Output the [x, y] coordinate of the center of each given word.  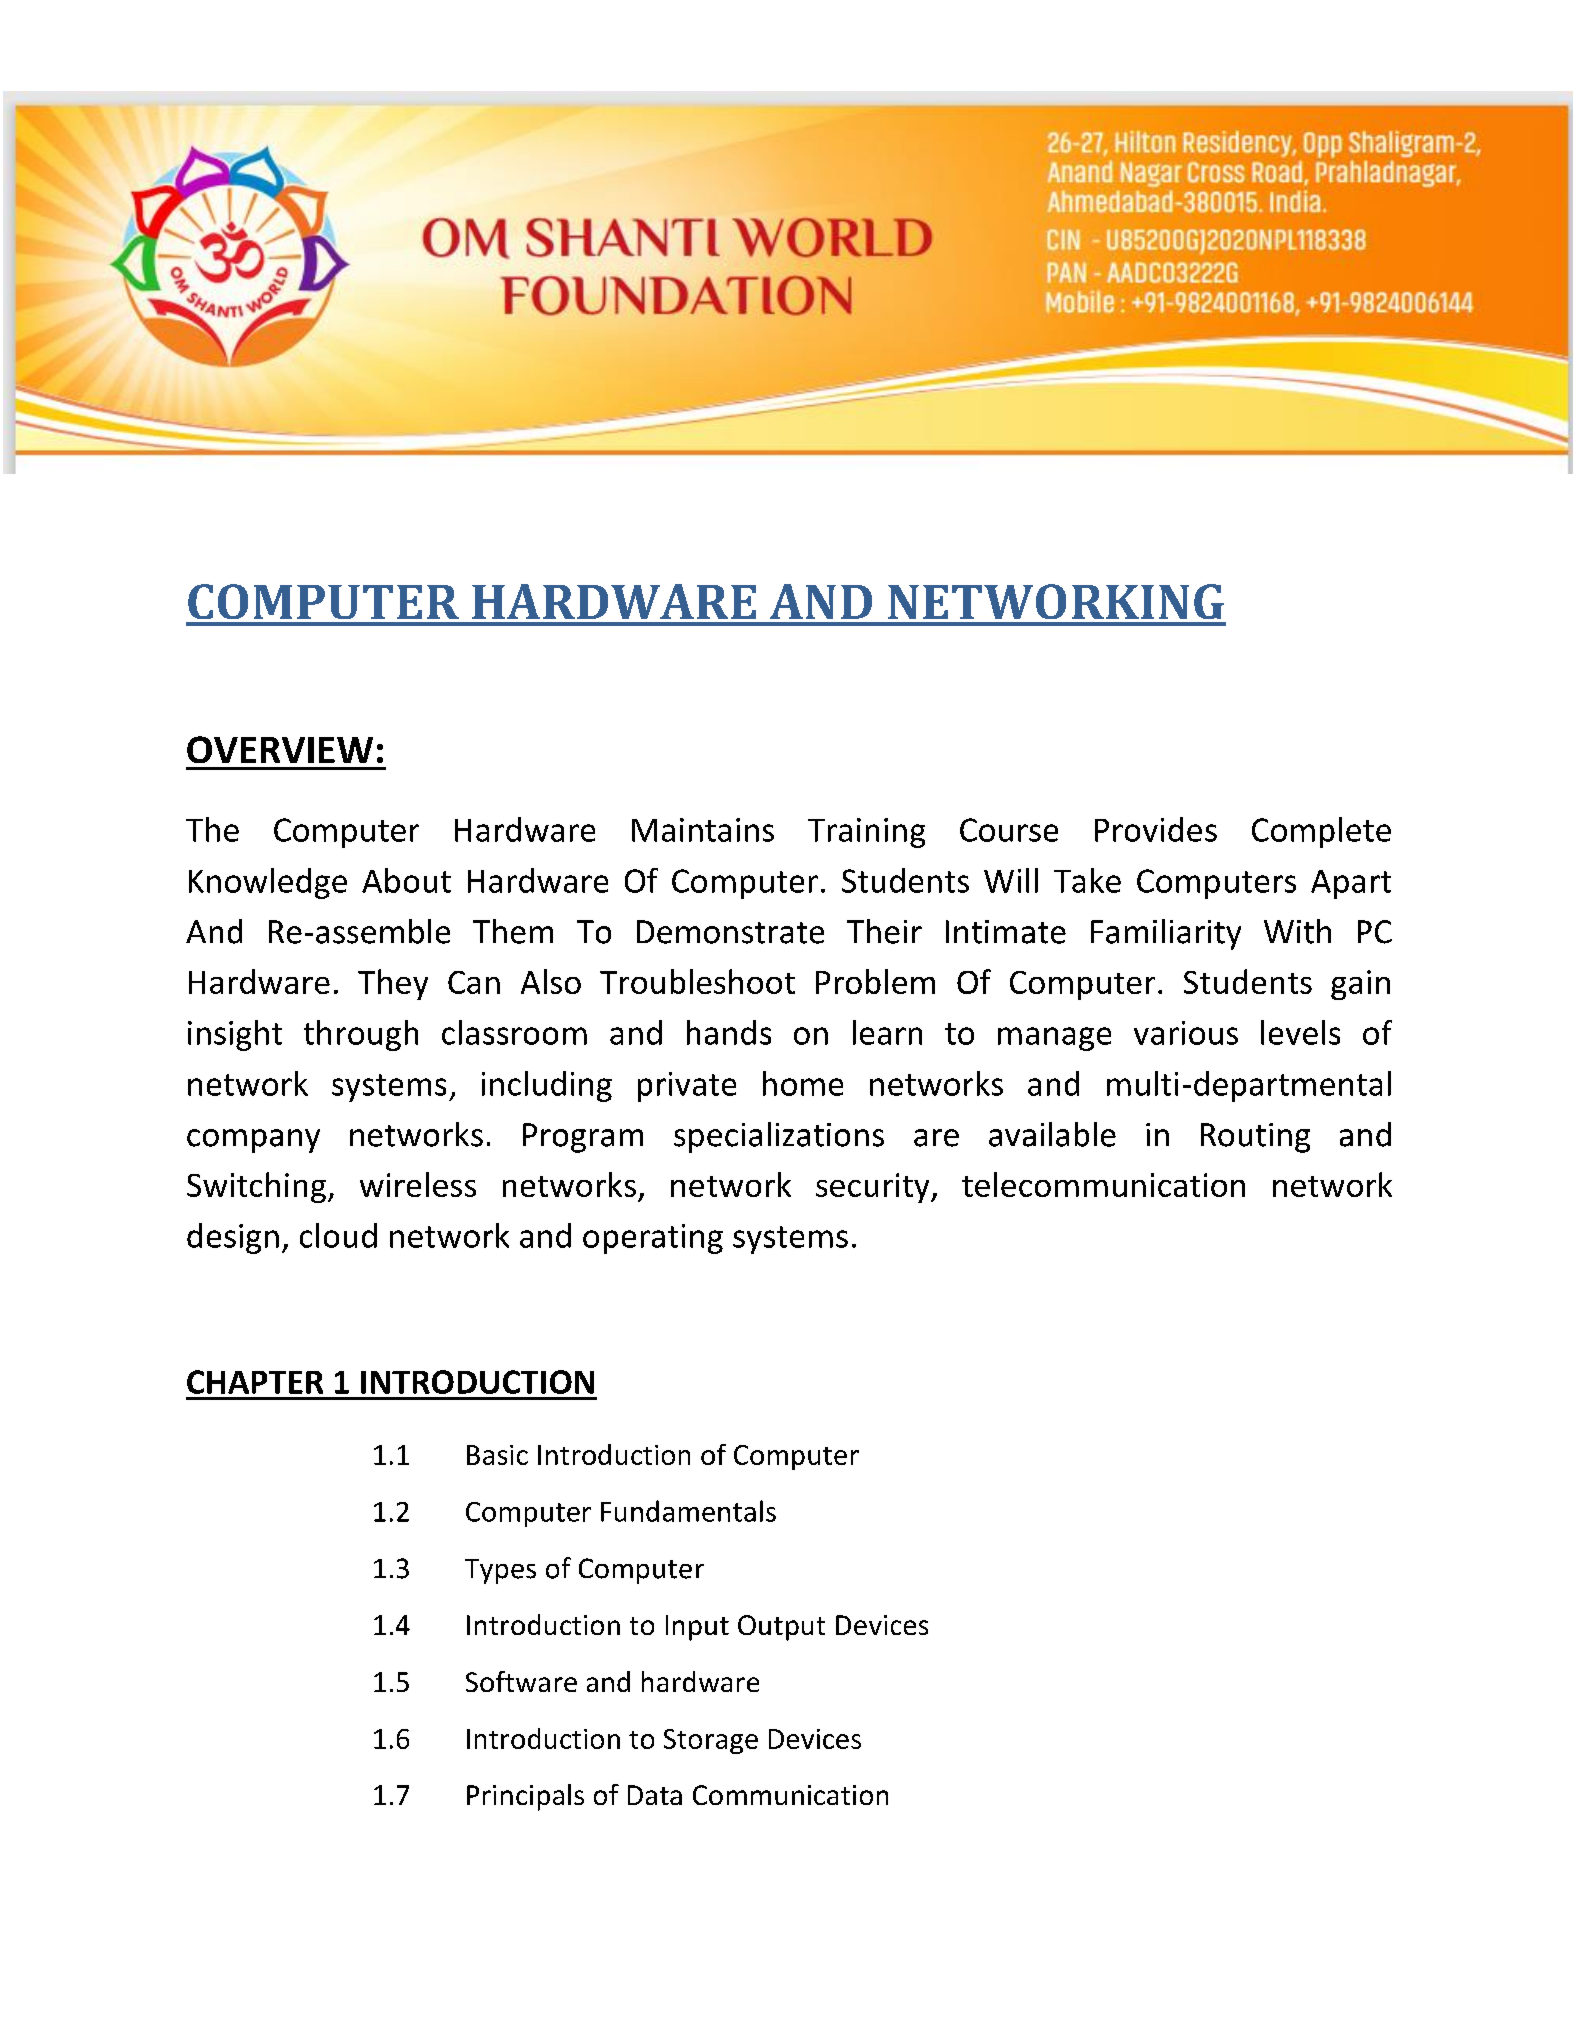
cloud [338, 1235]
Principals [525, 1797]
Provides [1156, 829]
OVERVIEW [280, 749]
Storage [711, 1741]
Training [866, 833]
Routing [1255, 1138]
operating [653, 1239]
